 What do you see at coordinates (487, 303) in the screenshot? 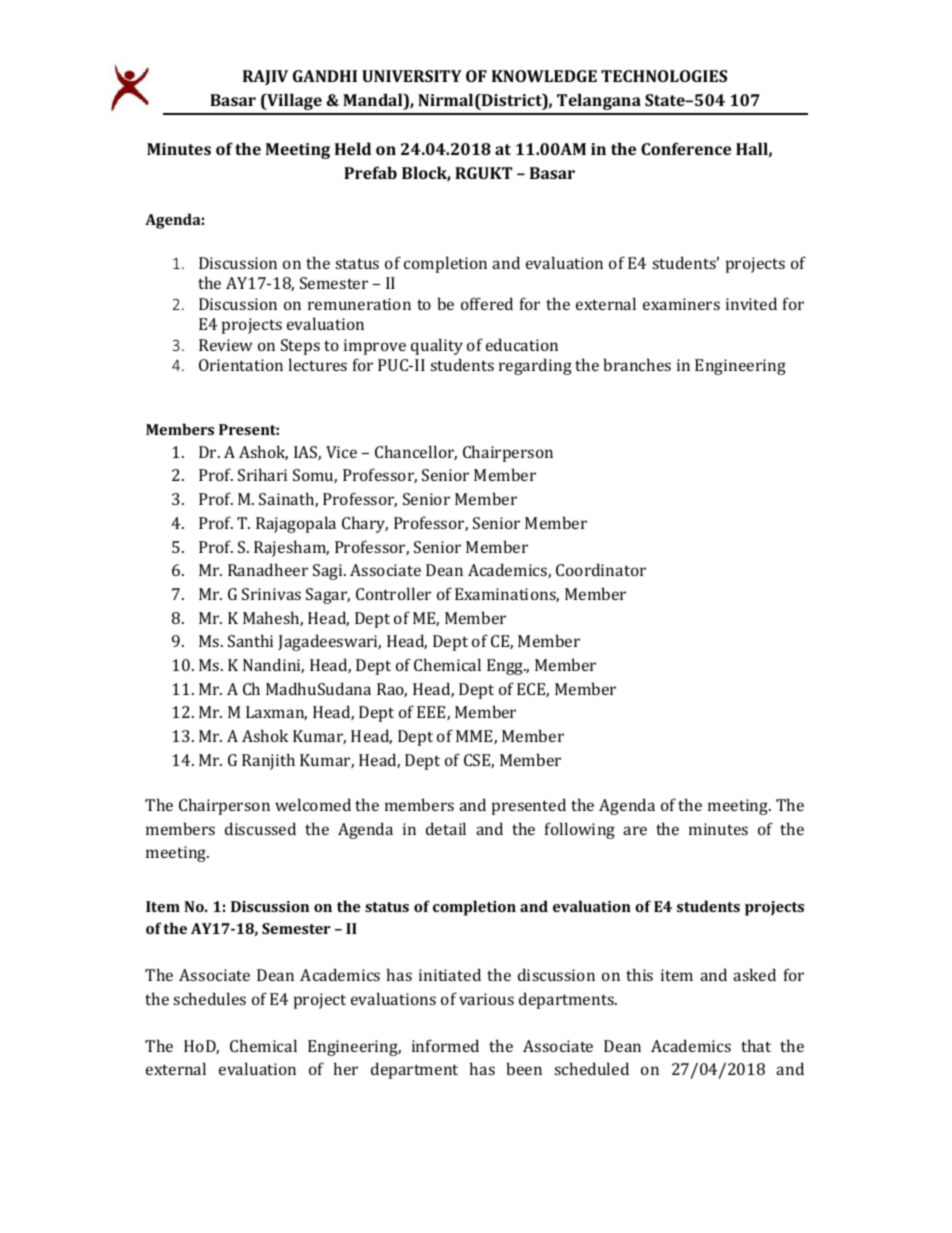
I see `offered` at bounding box center [487, 303].
